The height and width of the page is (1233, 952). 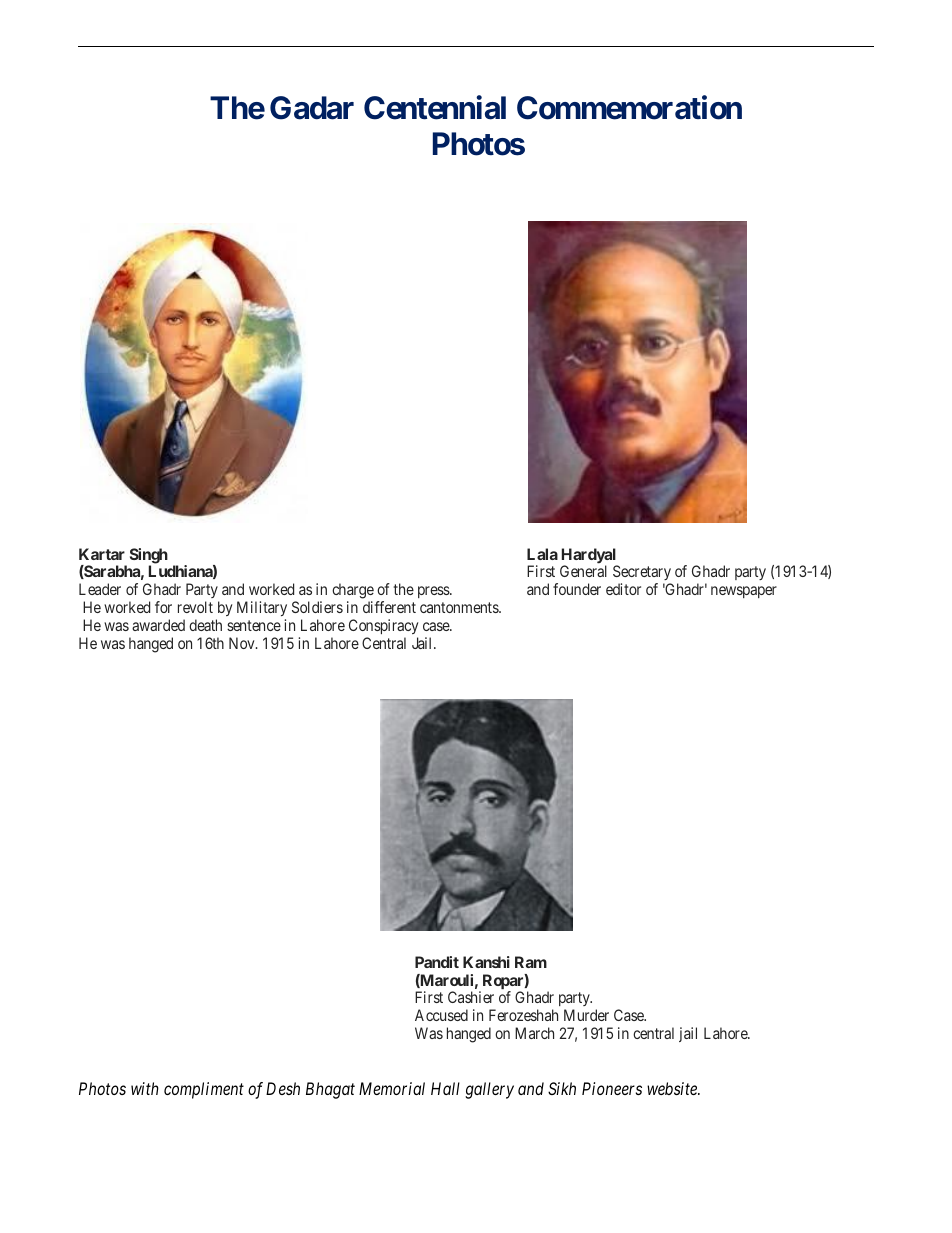 What do you see at coordinates (445, 1088) in the page?
I see `Hall` at bounding box center [445, 1088].
